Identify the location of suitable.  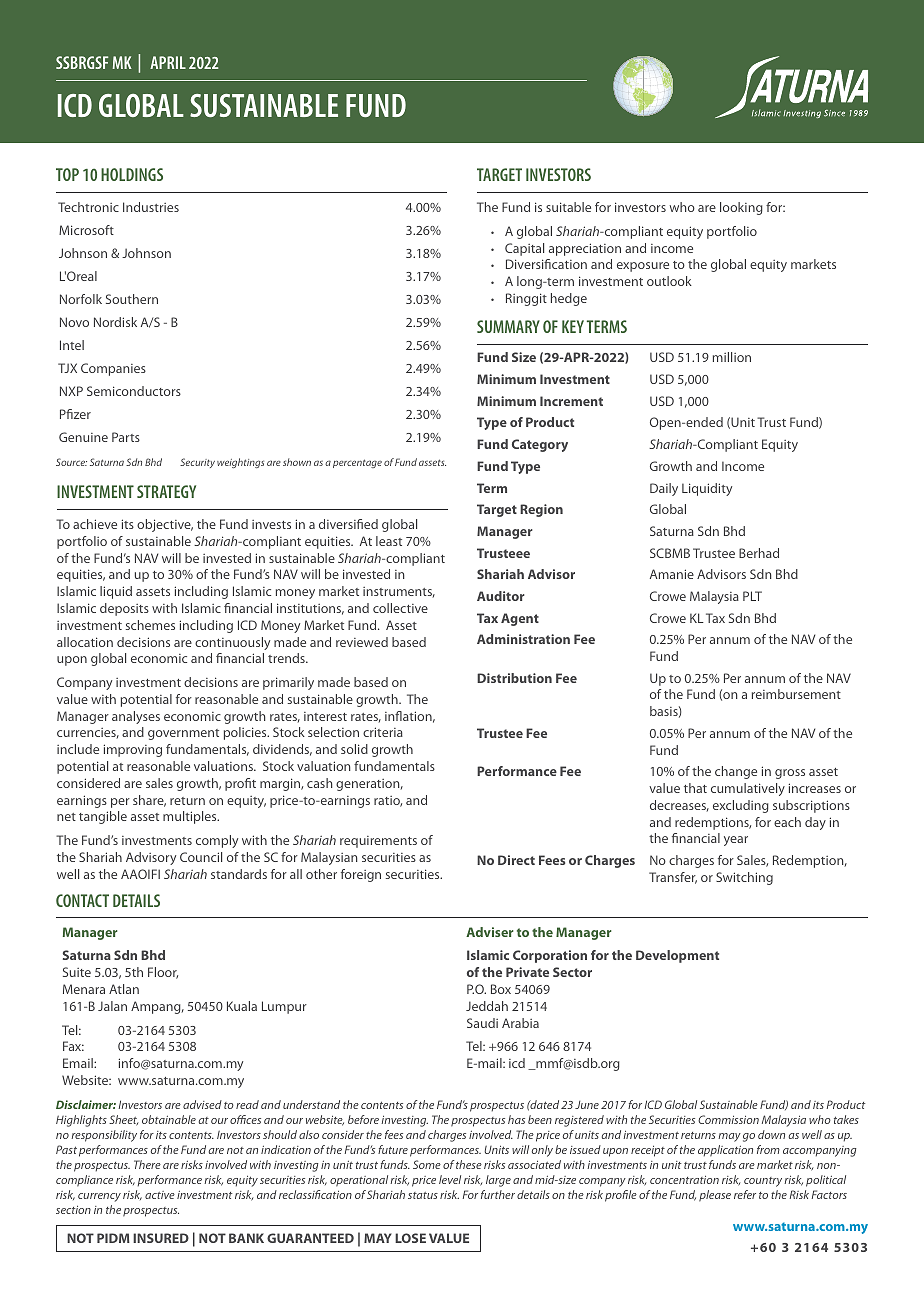
(568, 207).
